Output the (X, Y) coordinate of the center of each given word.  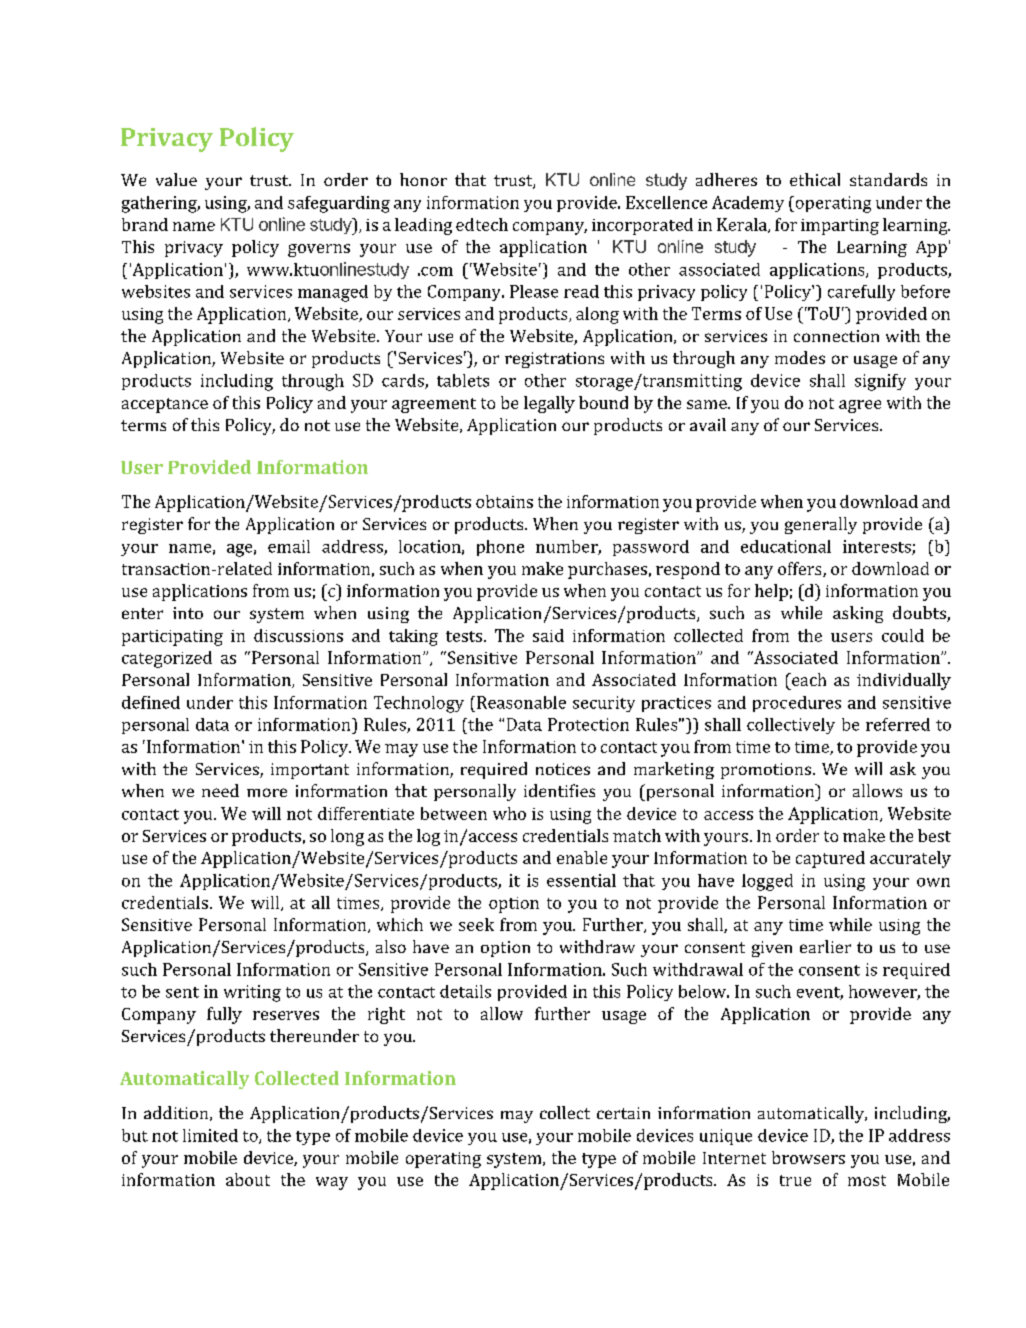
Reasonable (521, 702)
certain (623, 1113)
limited (210, 1135)
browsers (808, 1157)
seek (476, 924)
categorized (167, 659)
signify (880, 382)
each (808, 679)
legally (549, 404)
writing (252, 993)
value (176, 179)
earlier (825, 946)
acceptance (165, 405)
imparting (840, 227)
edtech (482, 224)
